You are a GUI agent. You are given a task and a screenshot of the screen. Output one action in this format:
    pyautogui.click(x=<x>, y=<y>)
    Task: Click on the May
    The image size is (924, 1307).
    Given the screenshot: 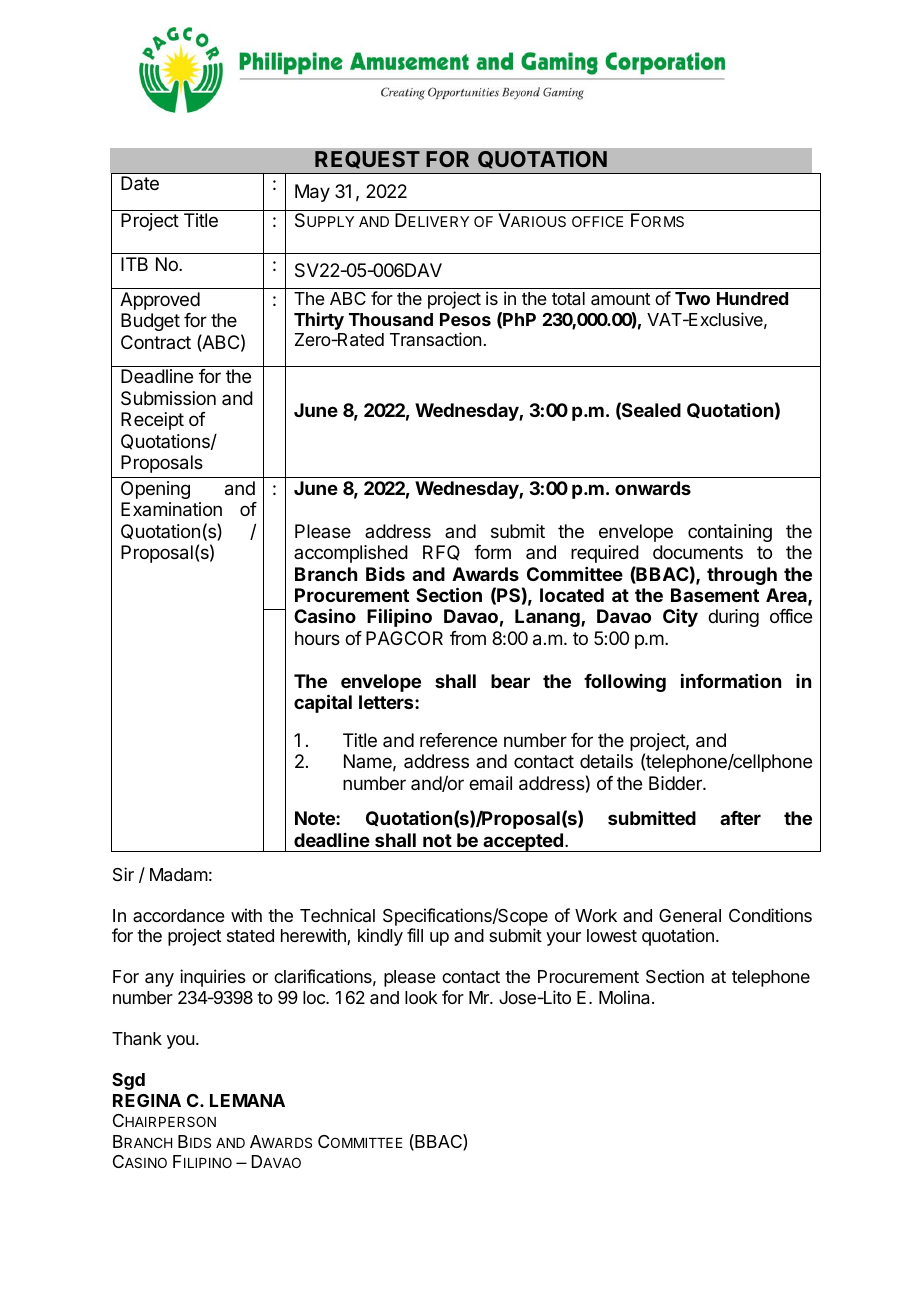 What is the action you would take?
    pyautogui.click(x=312, y=193)
